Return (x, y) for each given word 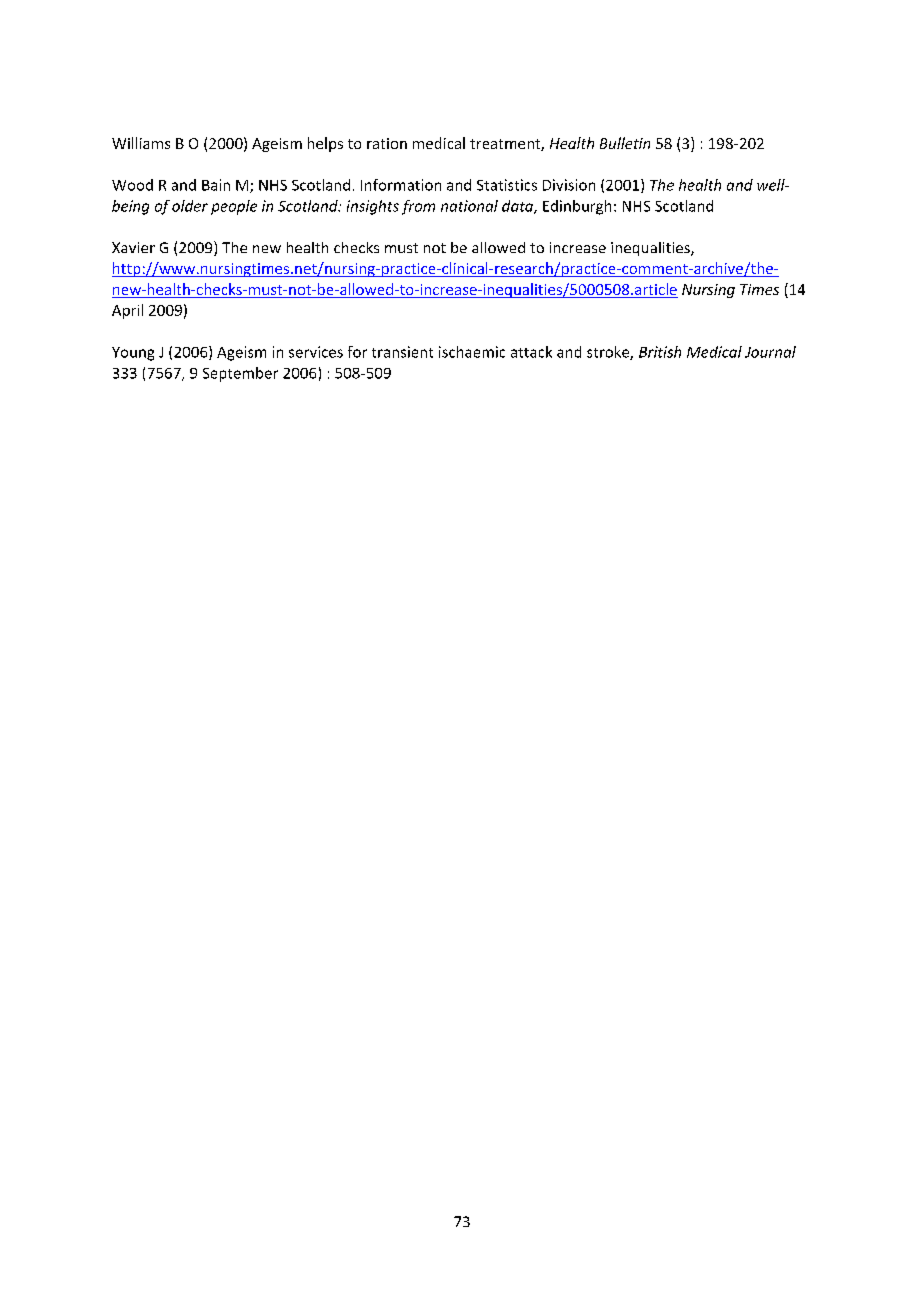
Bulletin (625, 143)
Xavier (133, 247)
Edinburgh (577, 207)
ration (387, 143)
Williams (141, 143)
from (418, 207)
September (240, 374)
